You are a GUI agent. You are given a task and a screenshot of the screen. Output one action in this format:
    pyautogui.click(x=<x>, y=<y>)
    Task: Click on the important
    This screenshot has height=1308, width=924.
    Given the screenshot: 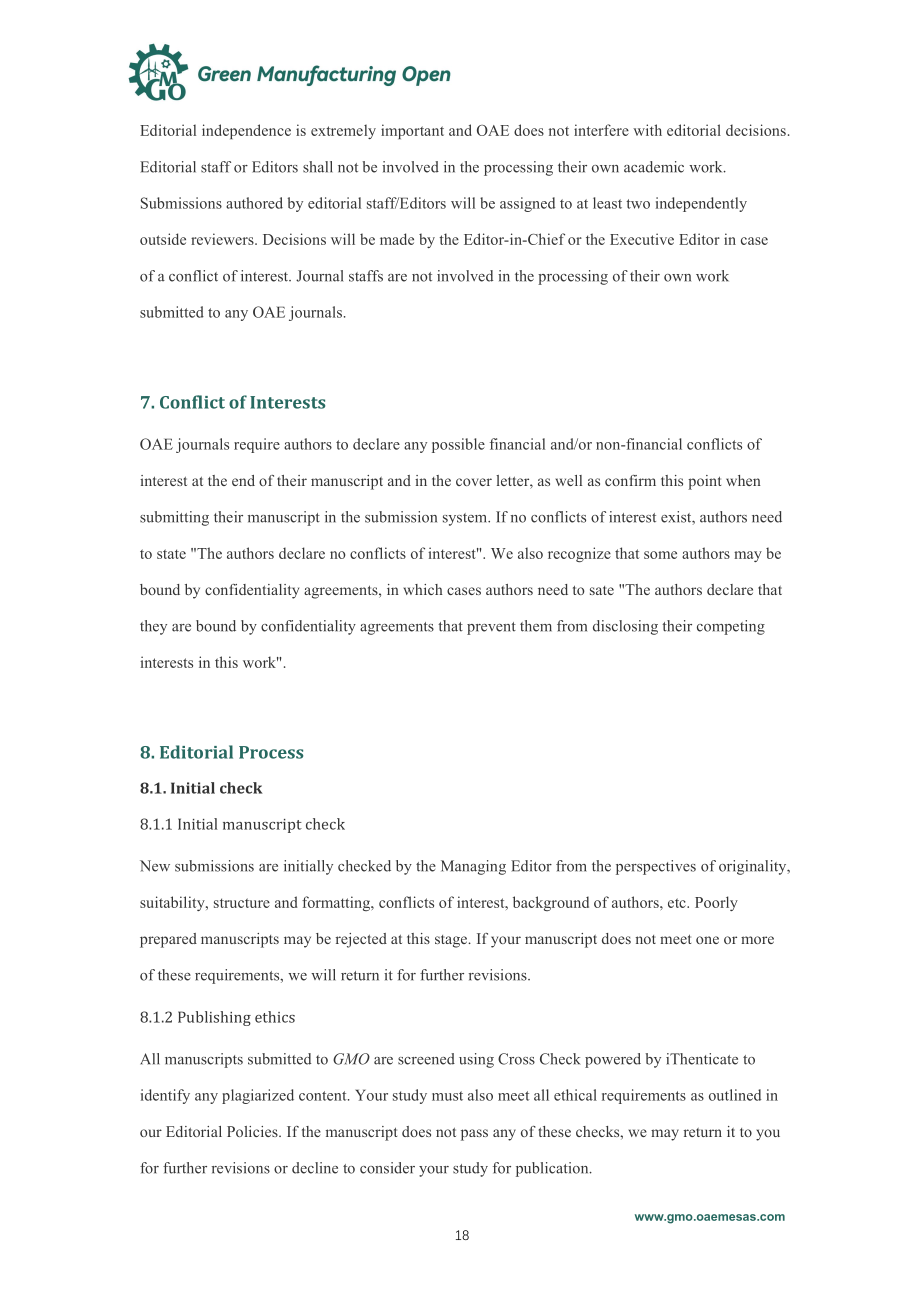 What is the action you would take?
    pyautogui.click(x=412, y=131)
